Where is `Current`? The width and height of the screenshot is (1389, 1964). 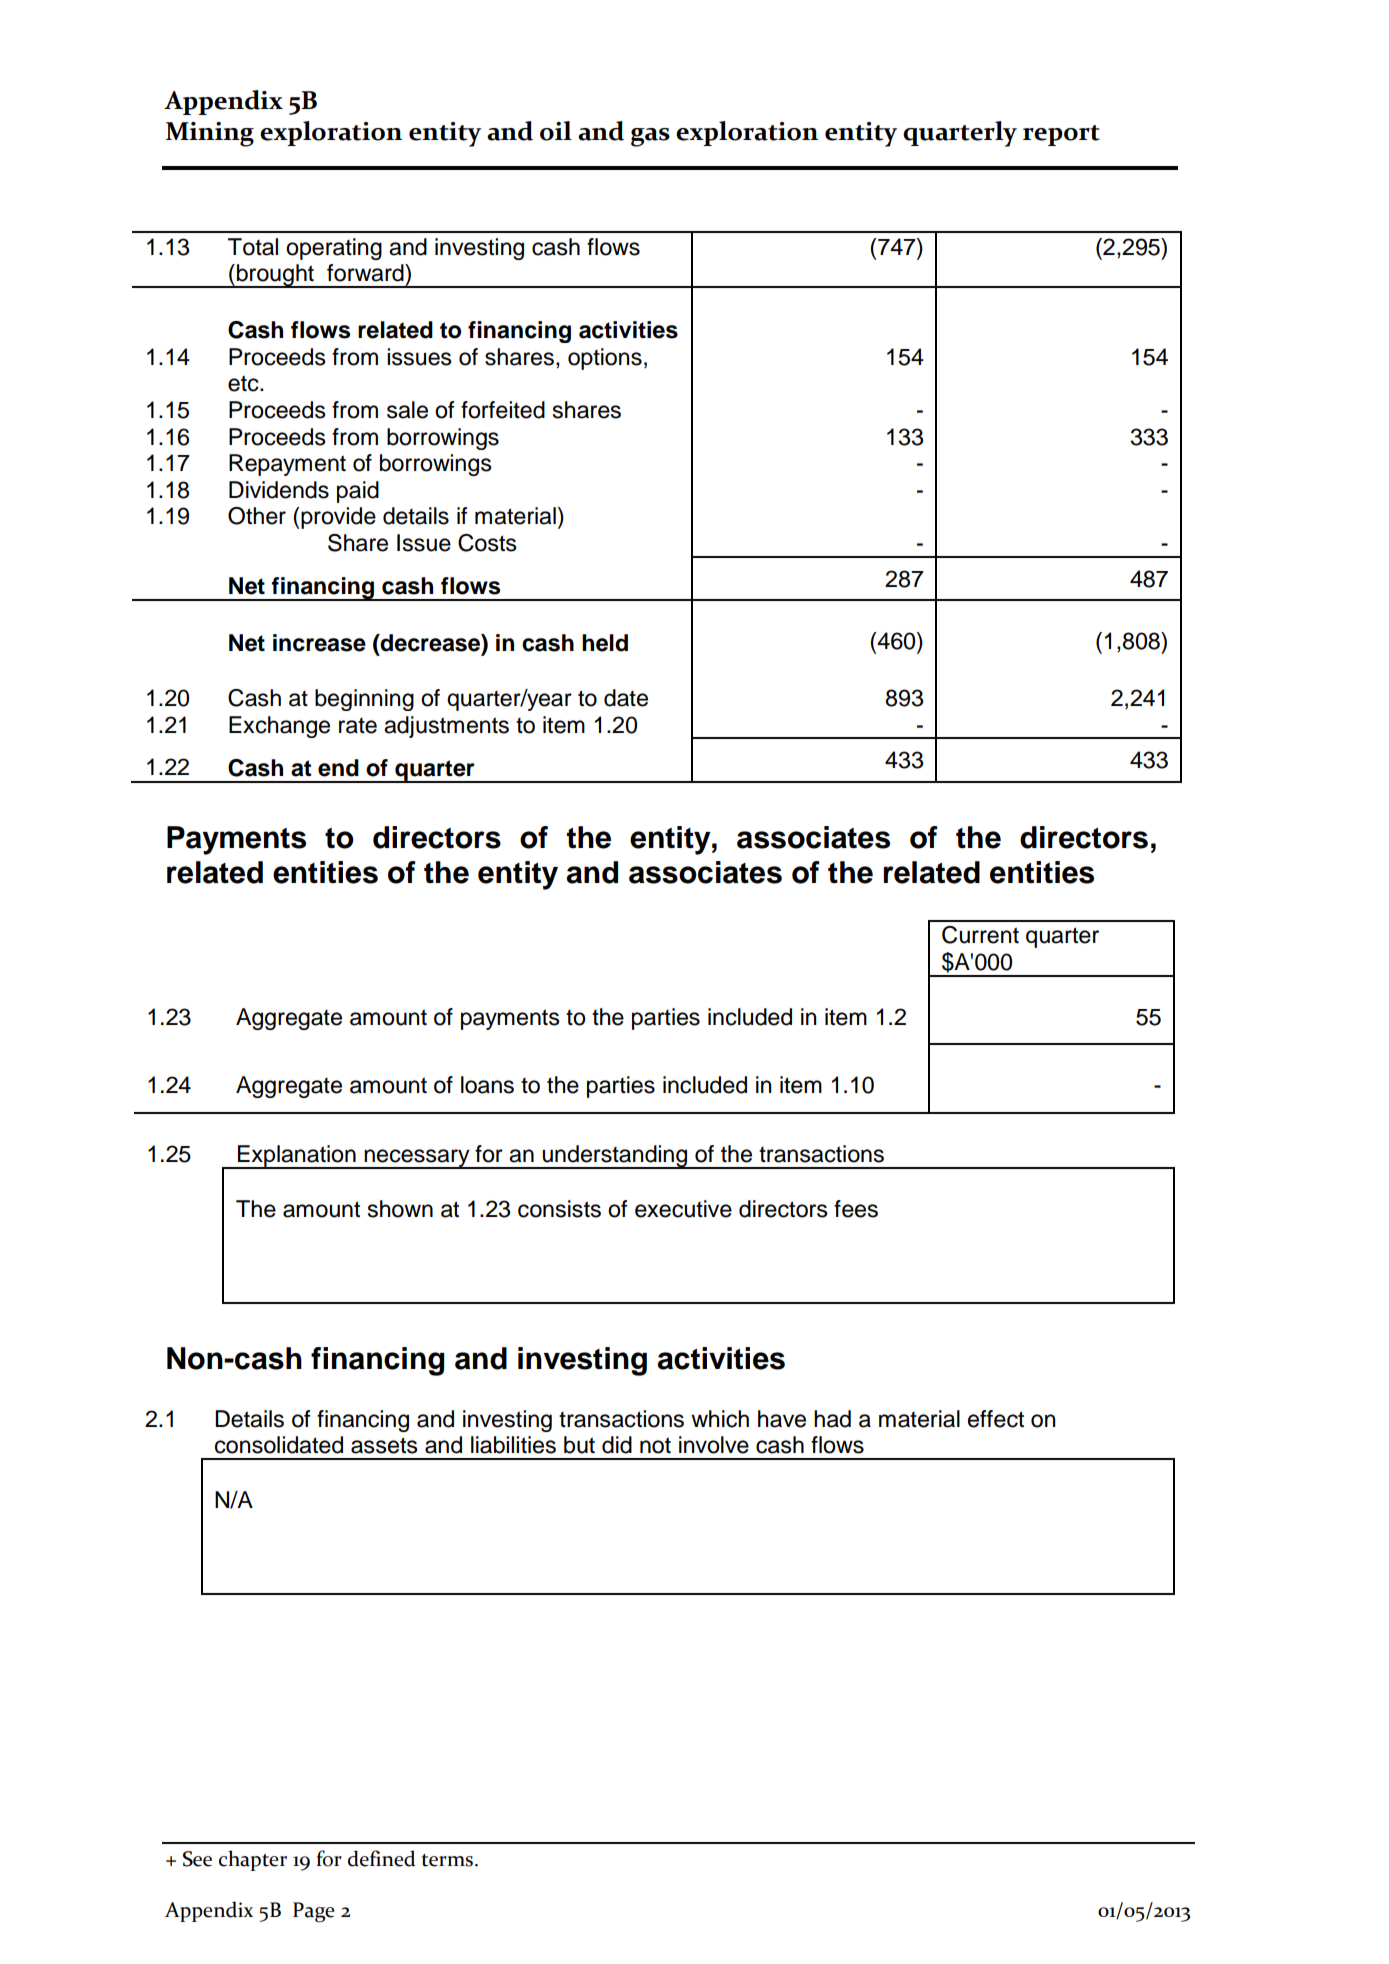
Current is located at coordinates (980, 935).
